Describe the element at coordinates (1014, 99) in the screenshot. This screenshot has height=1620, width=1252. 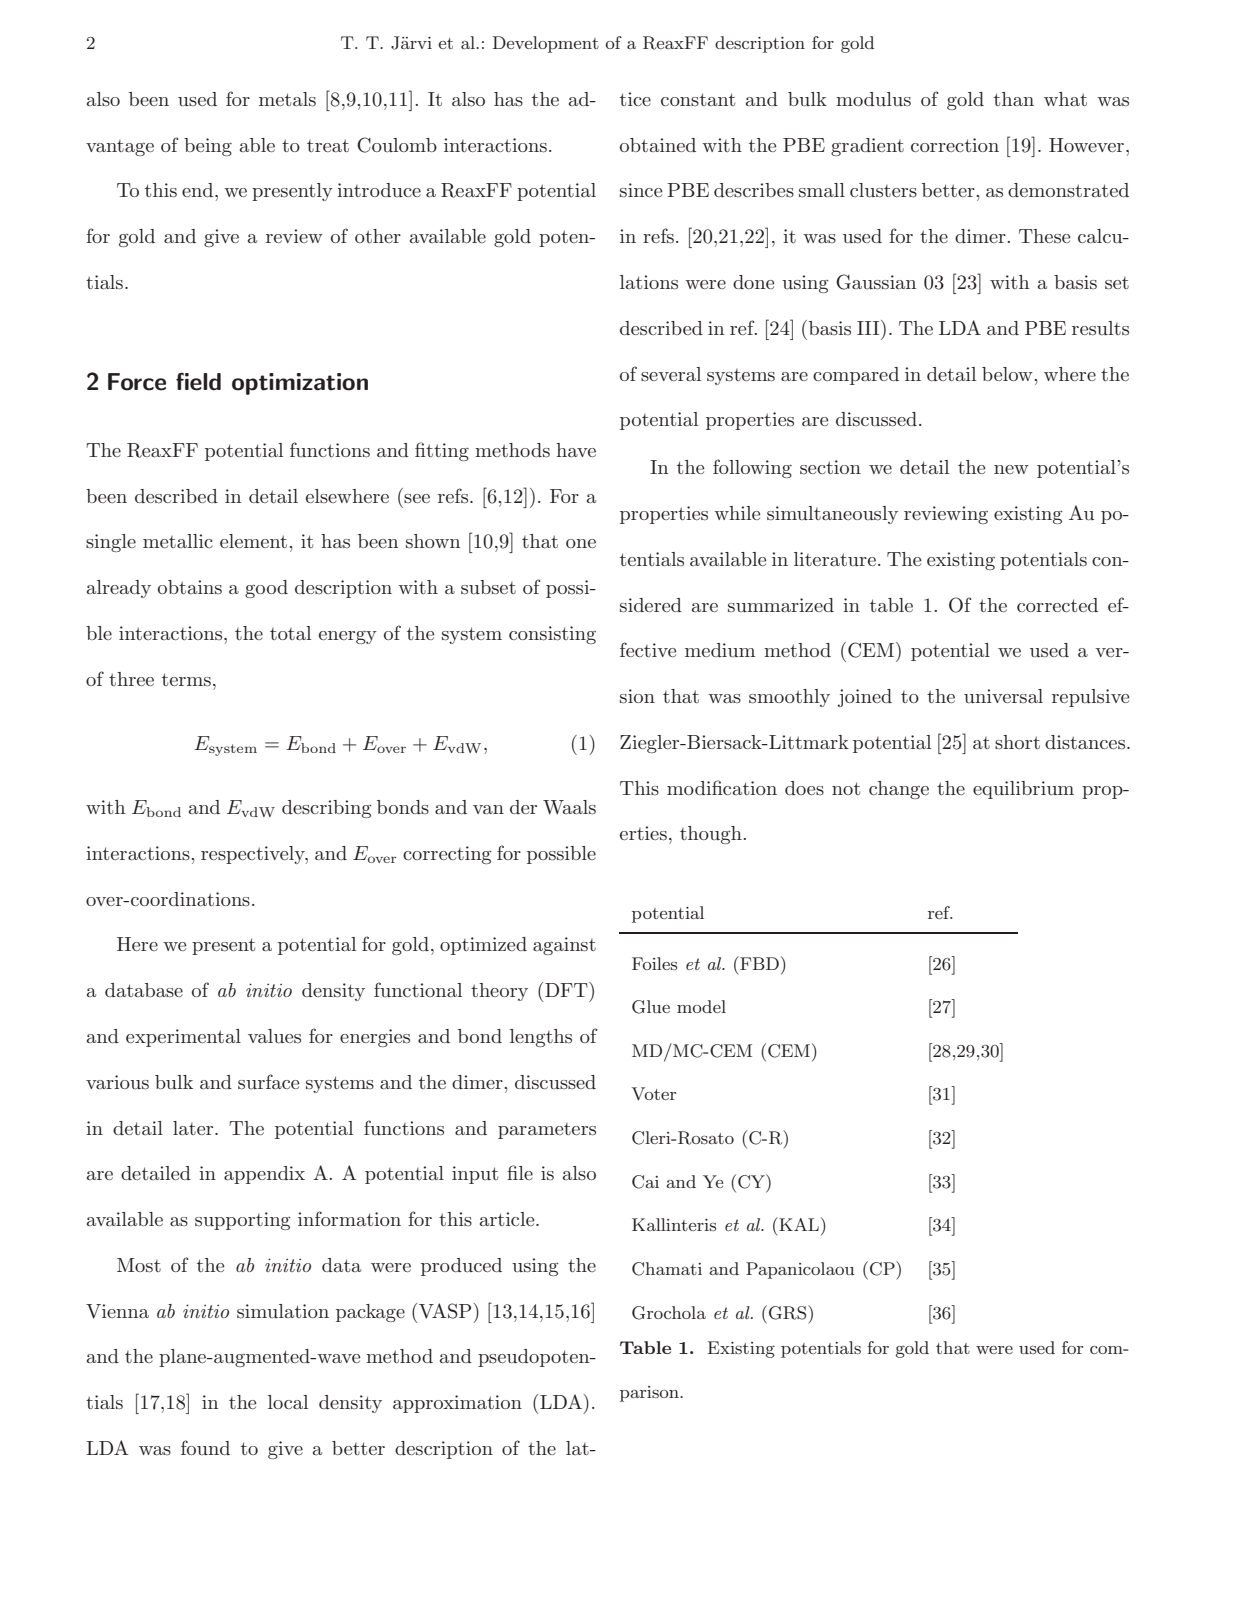
I see `than` at that location.
